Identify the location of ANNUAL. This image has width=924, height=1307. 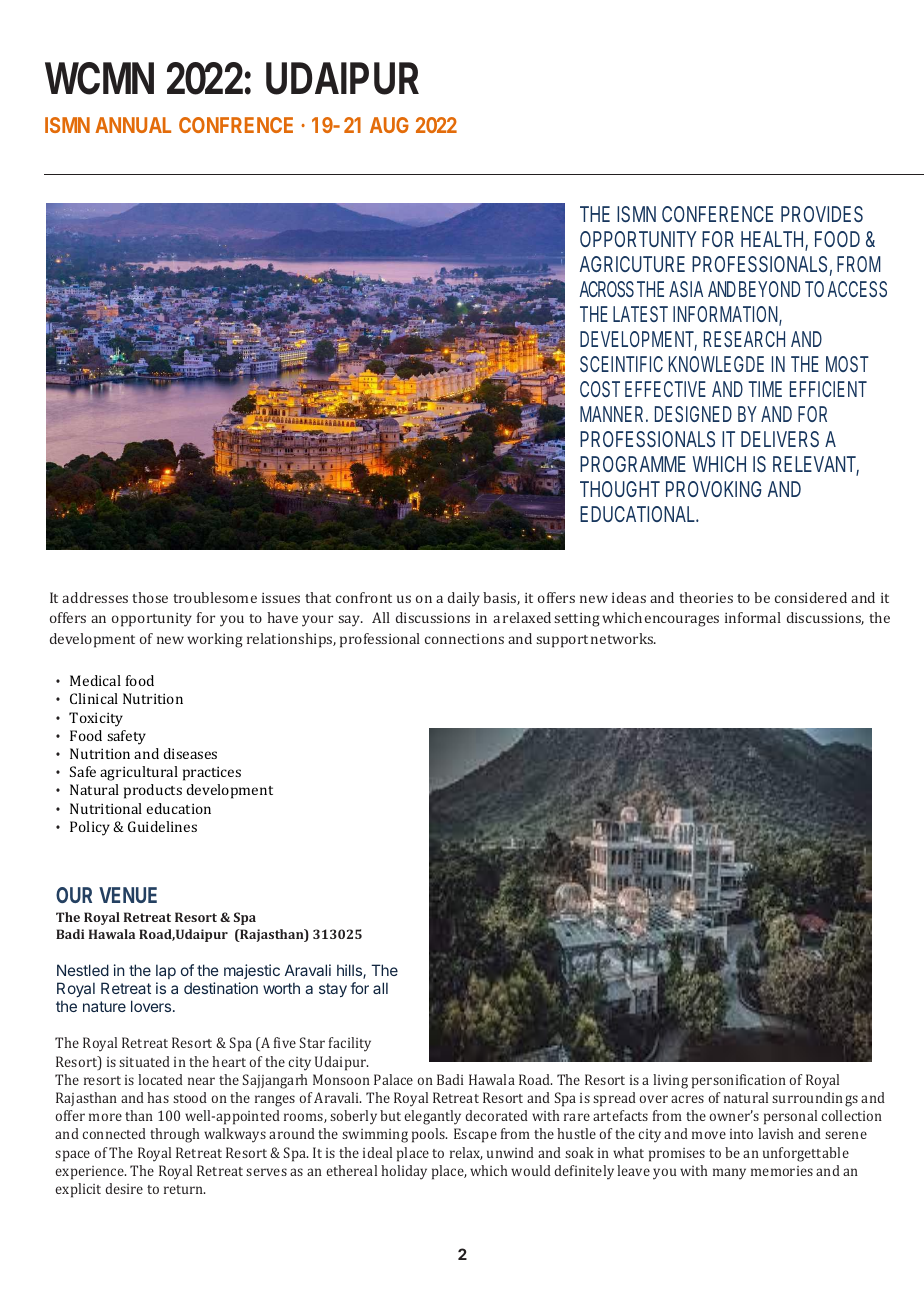
(133, 125).
